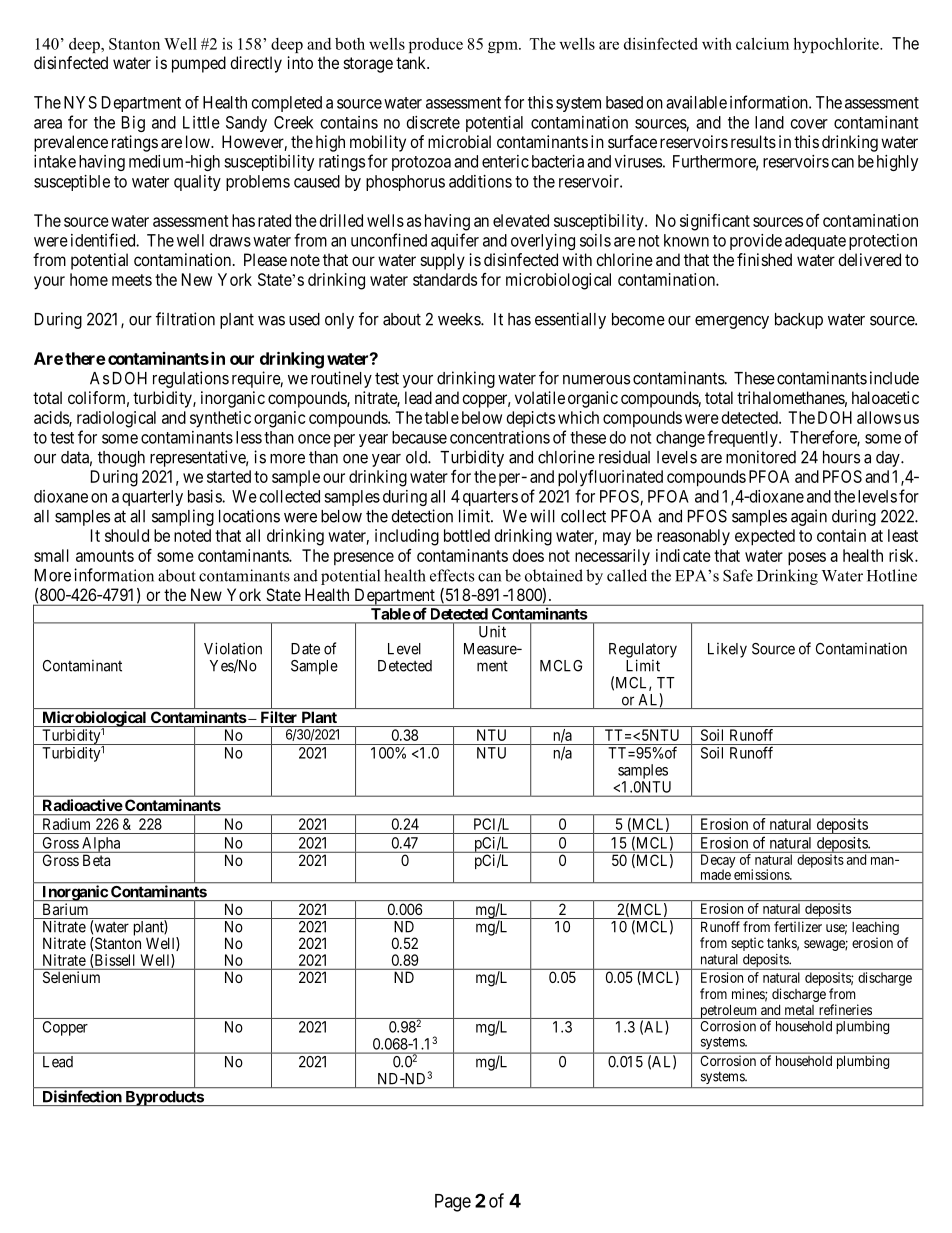 Image resolution: width=952 pixels, height=1233 pixels. What do you see at coordinates (71, 977) in the screenshot?
I see `Selenium` at bounding box center [71, 977].
